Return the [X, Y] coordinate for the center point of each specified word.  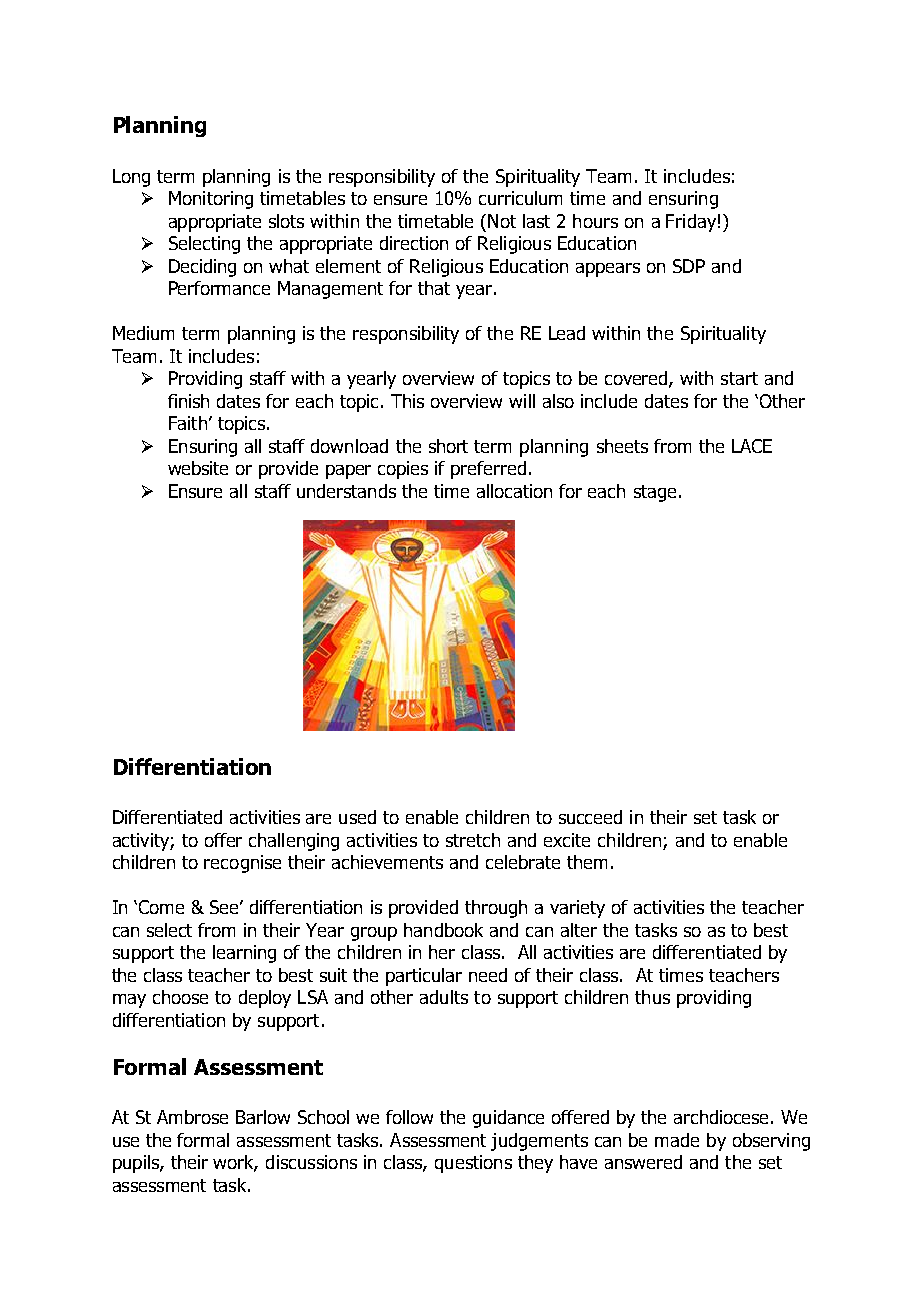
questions [473, 1164]
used [357, 817]
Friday [691, 223]
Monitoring [211, 200]
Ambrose [192, 1117]
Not [502, 221]
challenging [294, 842]
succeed [590, 817]
